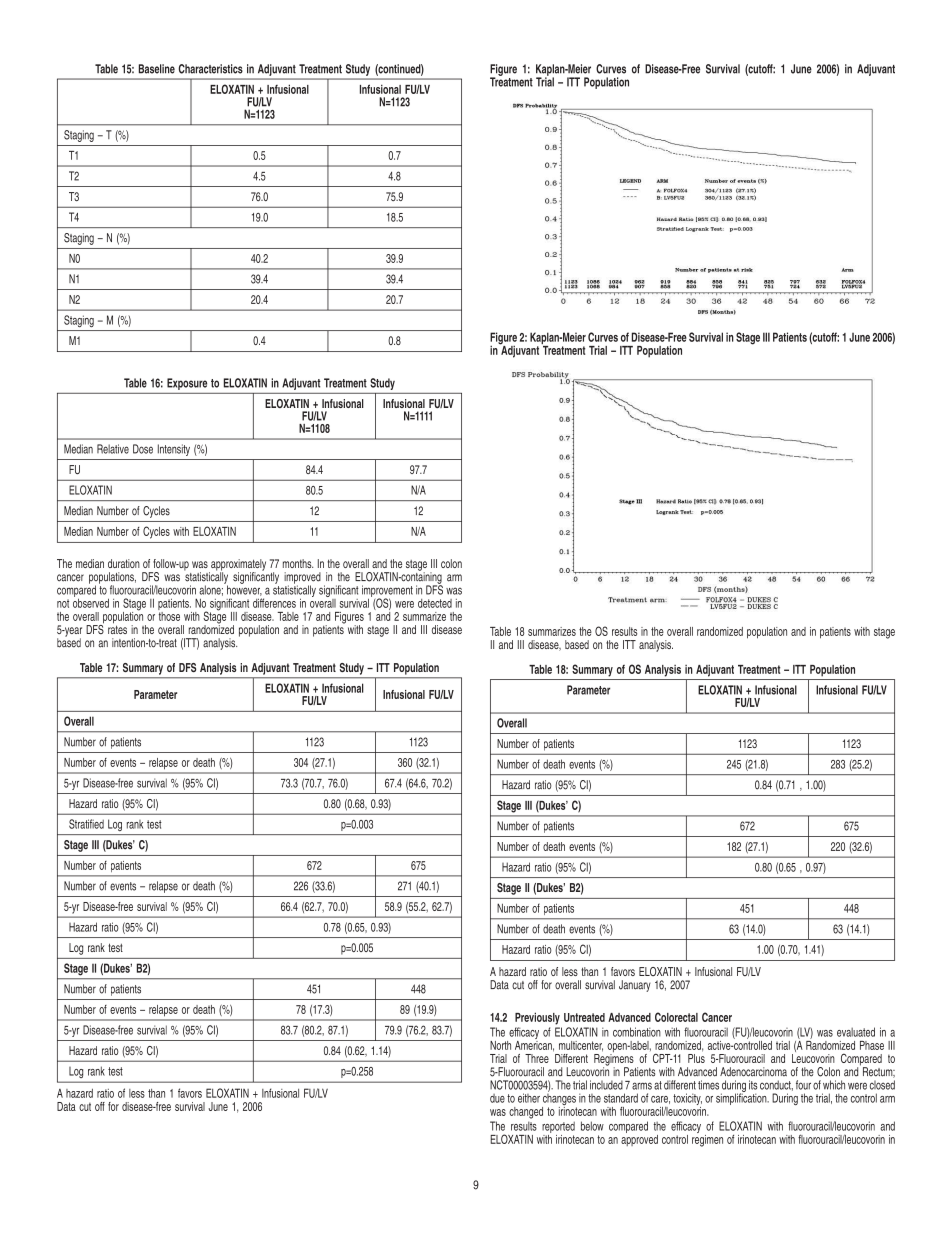 This page has height=1233, width=952. I want to click on detected, so click(435, 603).
